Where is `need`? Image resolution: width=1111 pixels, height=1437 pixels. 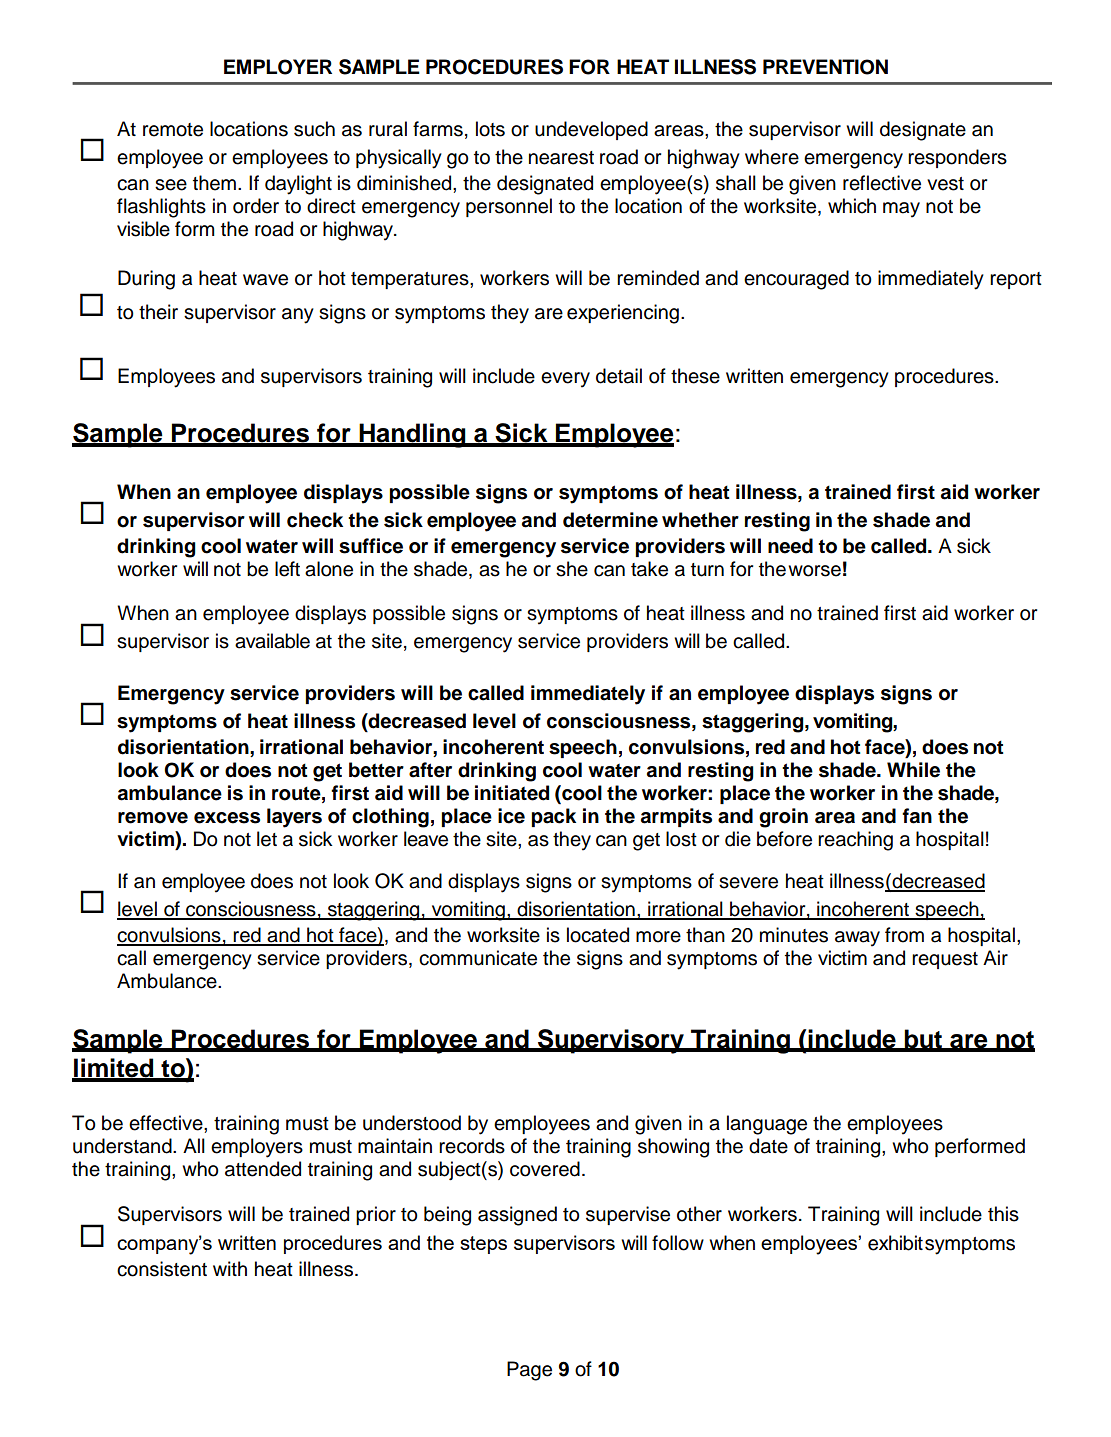
need is located at coordinates (790, 546).
